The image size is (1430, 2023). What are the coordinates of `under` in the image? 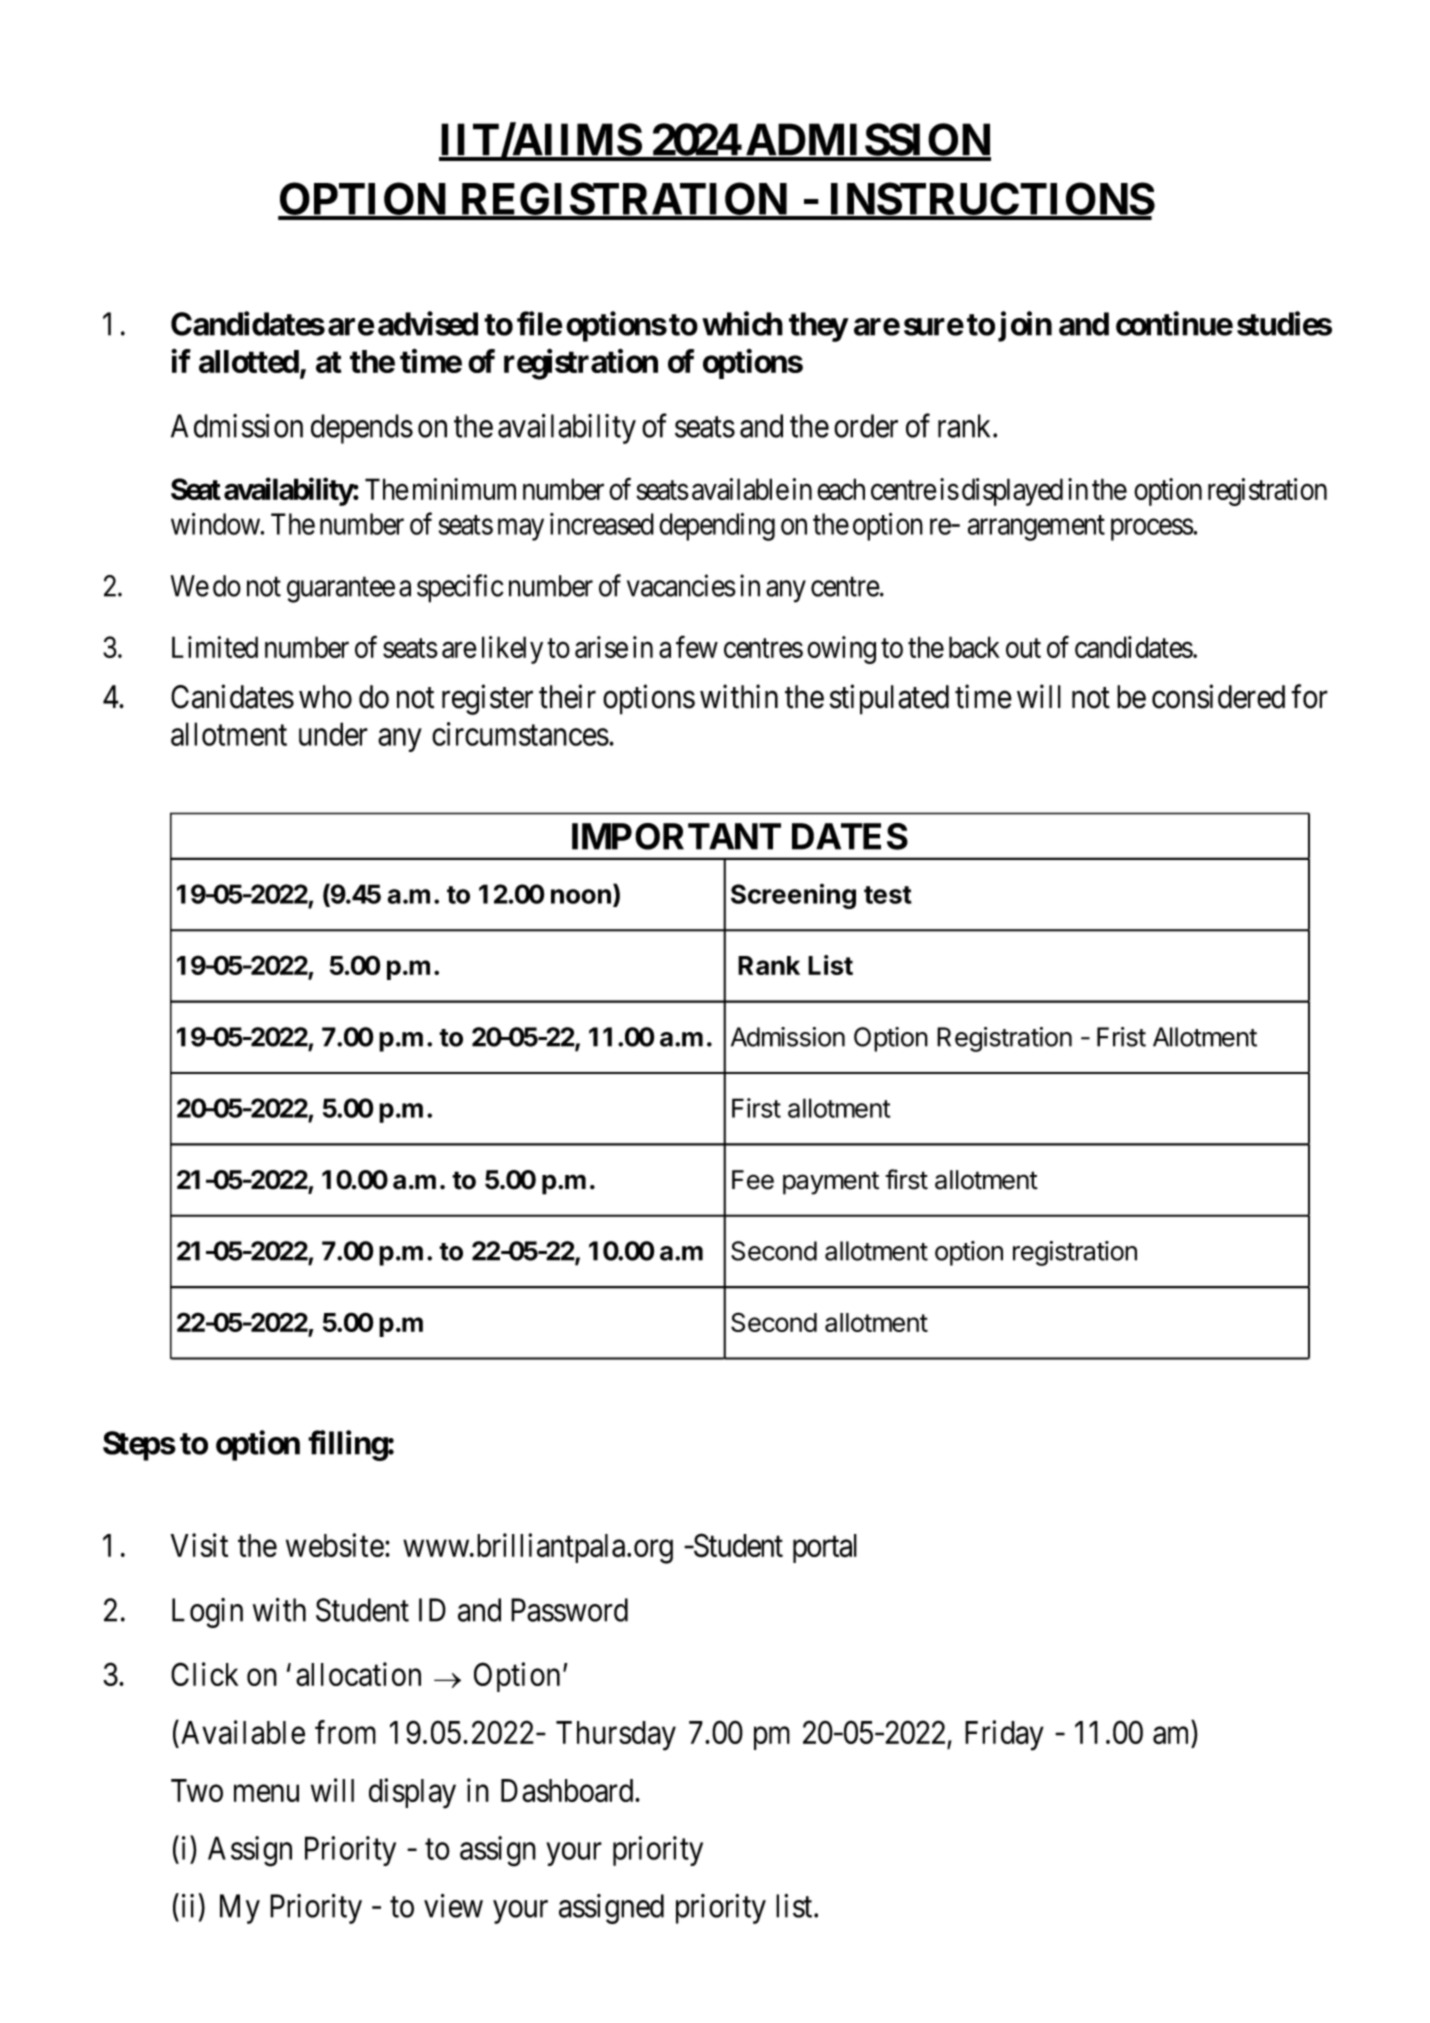 It's located at (333, 734).
